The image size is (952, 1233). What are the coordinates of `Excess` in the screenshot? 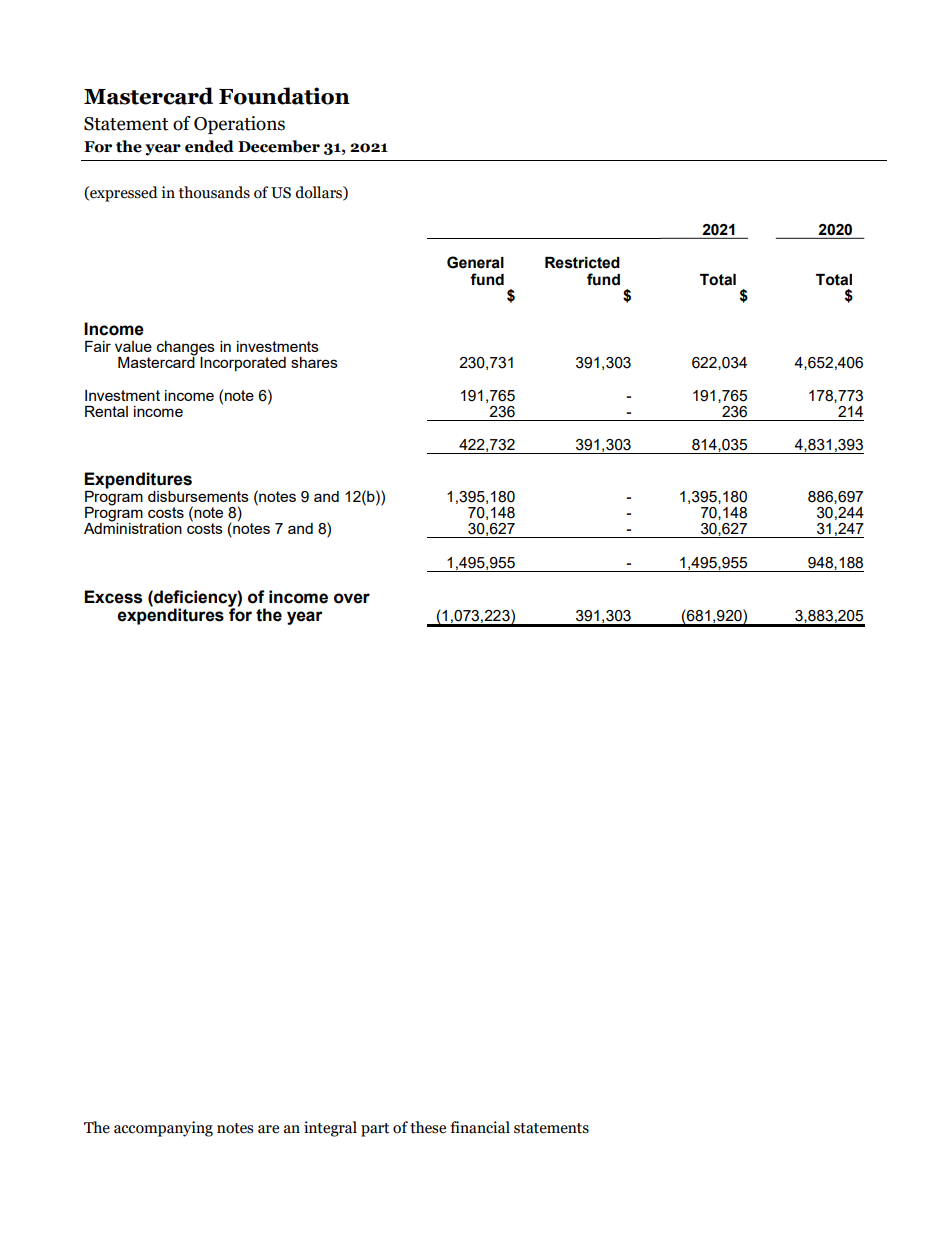 It's located at (113, 597).
